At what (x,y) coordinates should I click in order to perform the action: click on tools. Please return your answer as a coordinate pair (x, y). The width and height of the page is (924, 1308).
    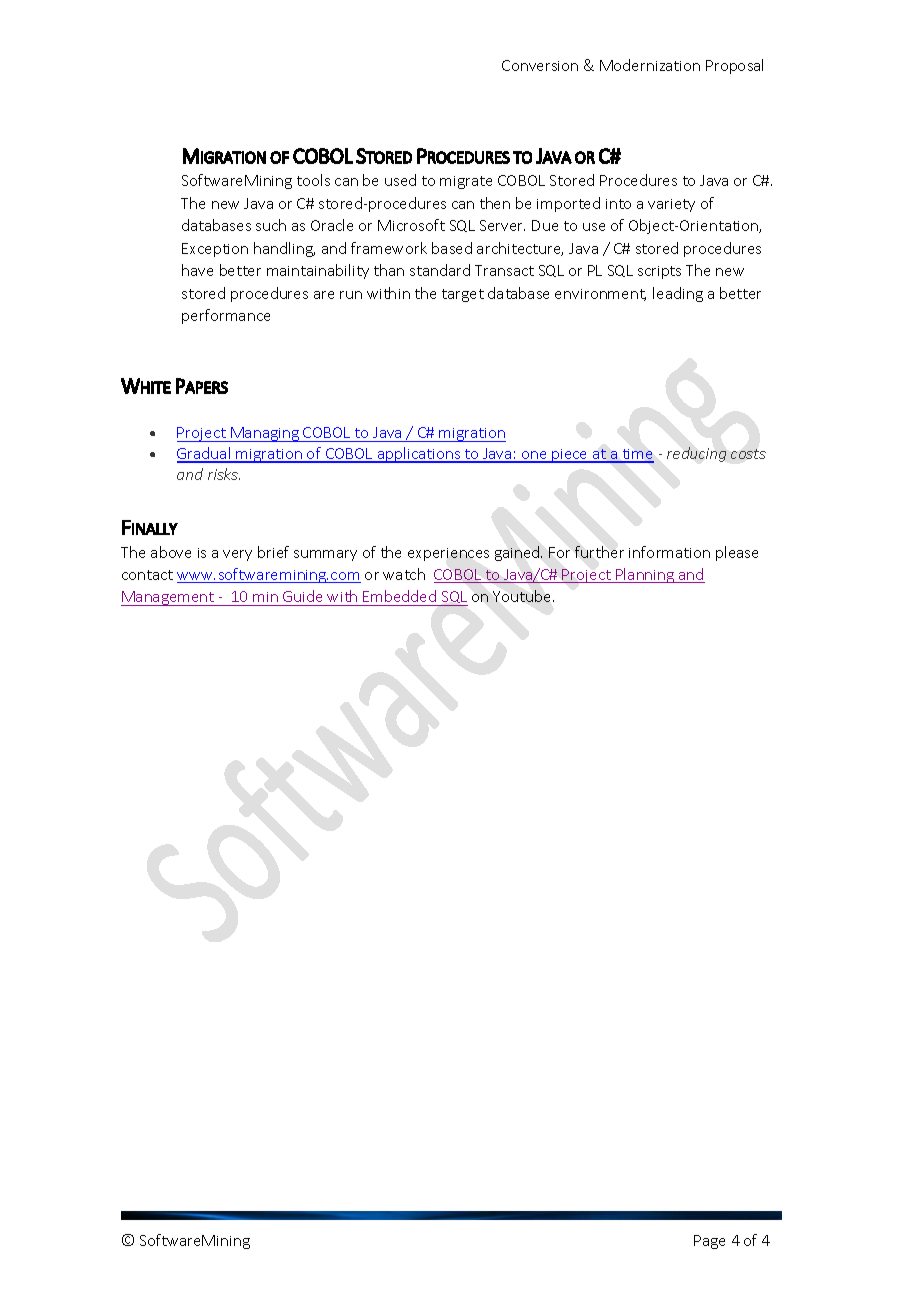
    Looking at the image, I should click on (313, 180).
